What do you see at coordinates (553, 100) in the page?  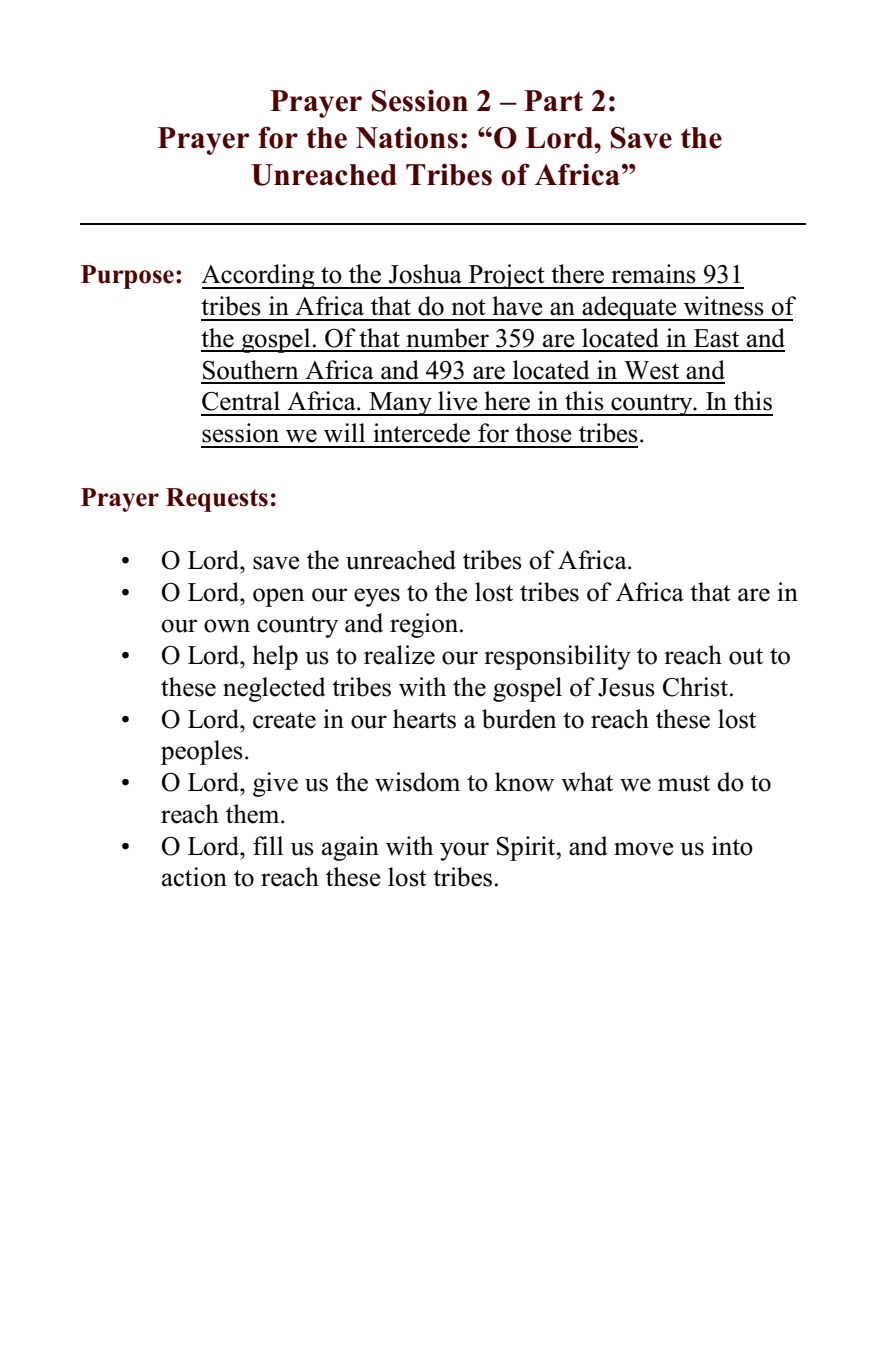 I see `Part` at bounding box center [553, 100].
